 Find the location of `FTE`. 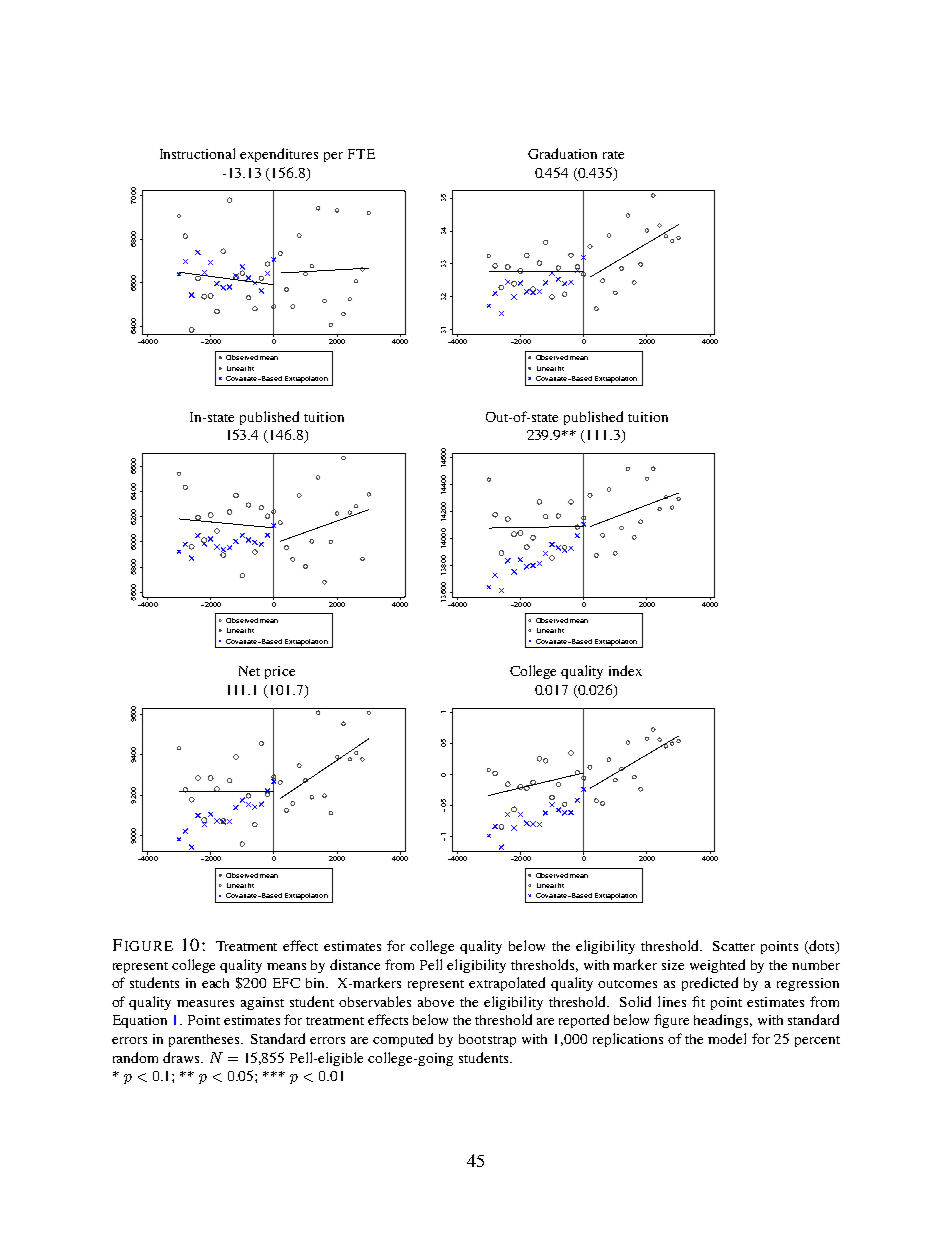

FTE is located at coordinates (361, 154).
